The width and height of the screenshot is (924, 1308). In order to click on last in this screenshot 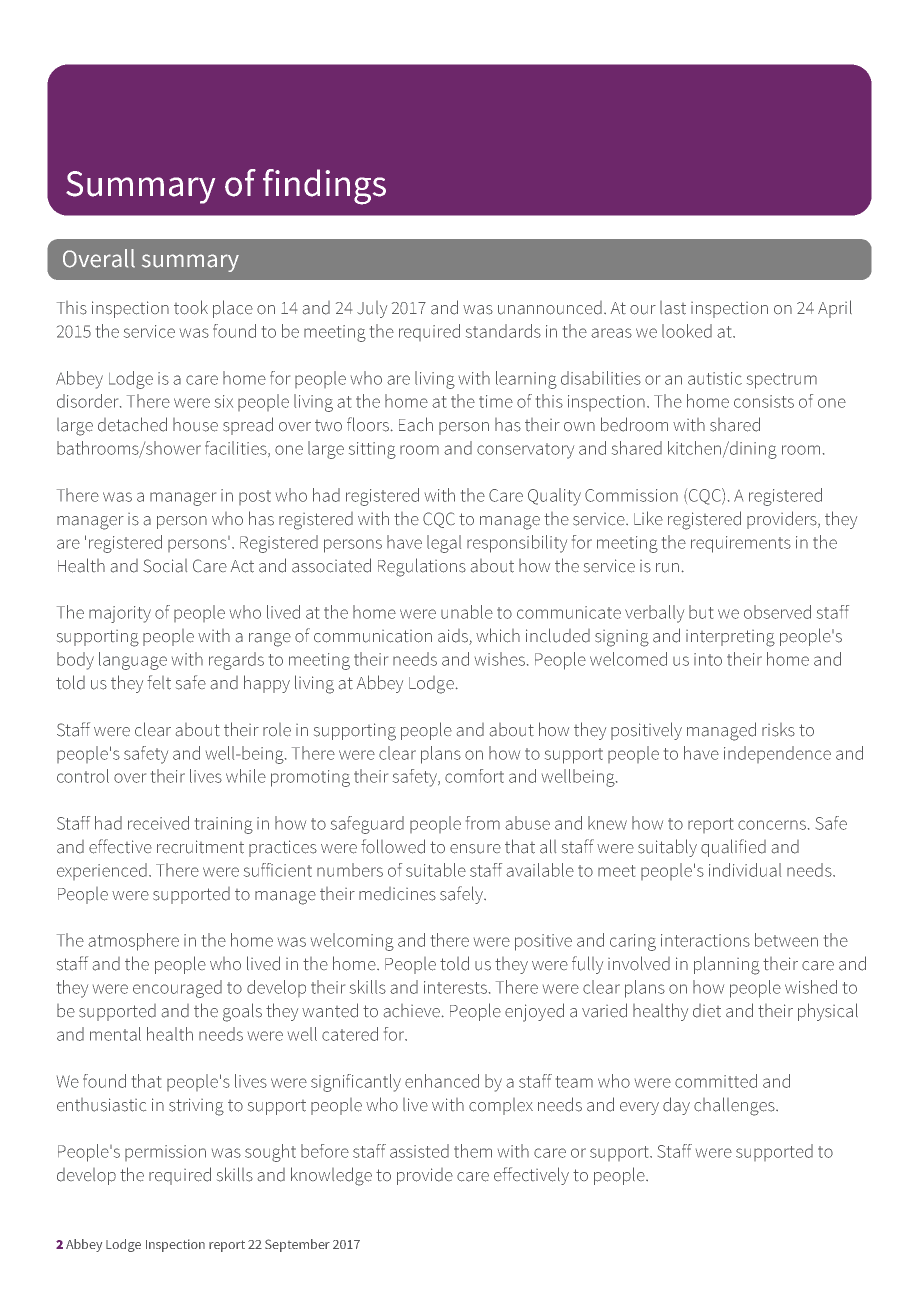, I will do `click(673, 308)`.
